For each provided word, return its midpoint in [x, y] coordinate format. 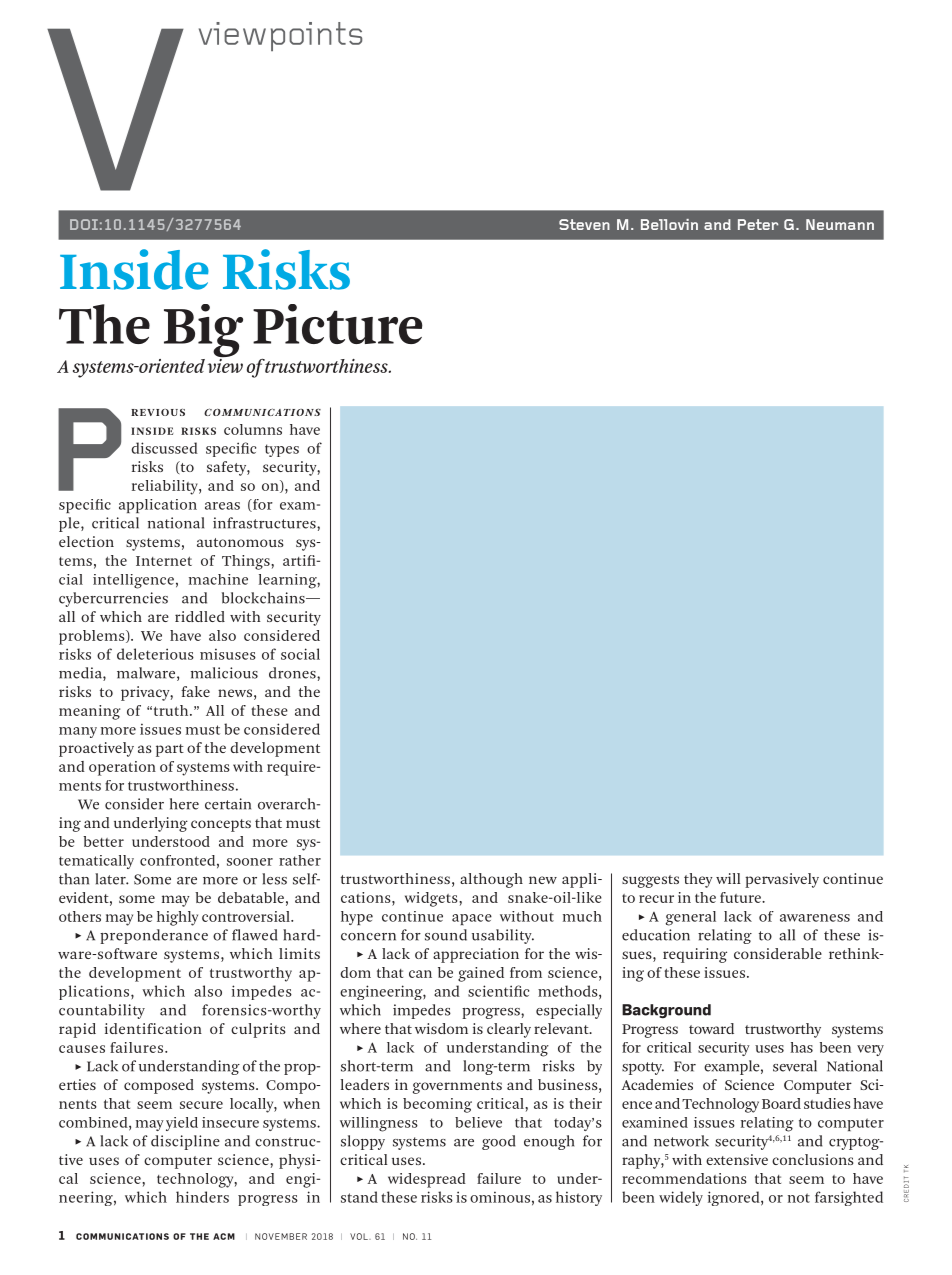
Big [203, 332]
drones [293, 673]
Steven [584, 224]
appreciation [476, 955]
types [282, 450]
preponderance [154, 936]
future [741, 897]
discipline [185, 1142]
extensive [737, 1159]
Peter [758, 224]
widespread [427, 1180]
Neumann [840, 224]
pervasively [782, 880]
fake [195, 691]
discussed [165, 448]
